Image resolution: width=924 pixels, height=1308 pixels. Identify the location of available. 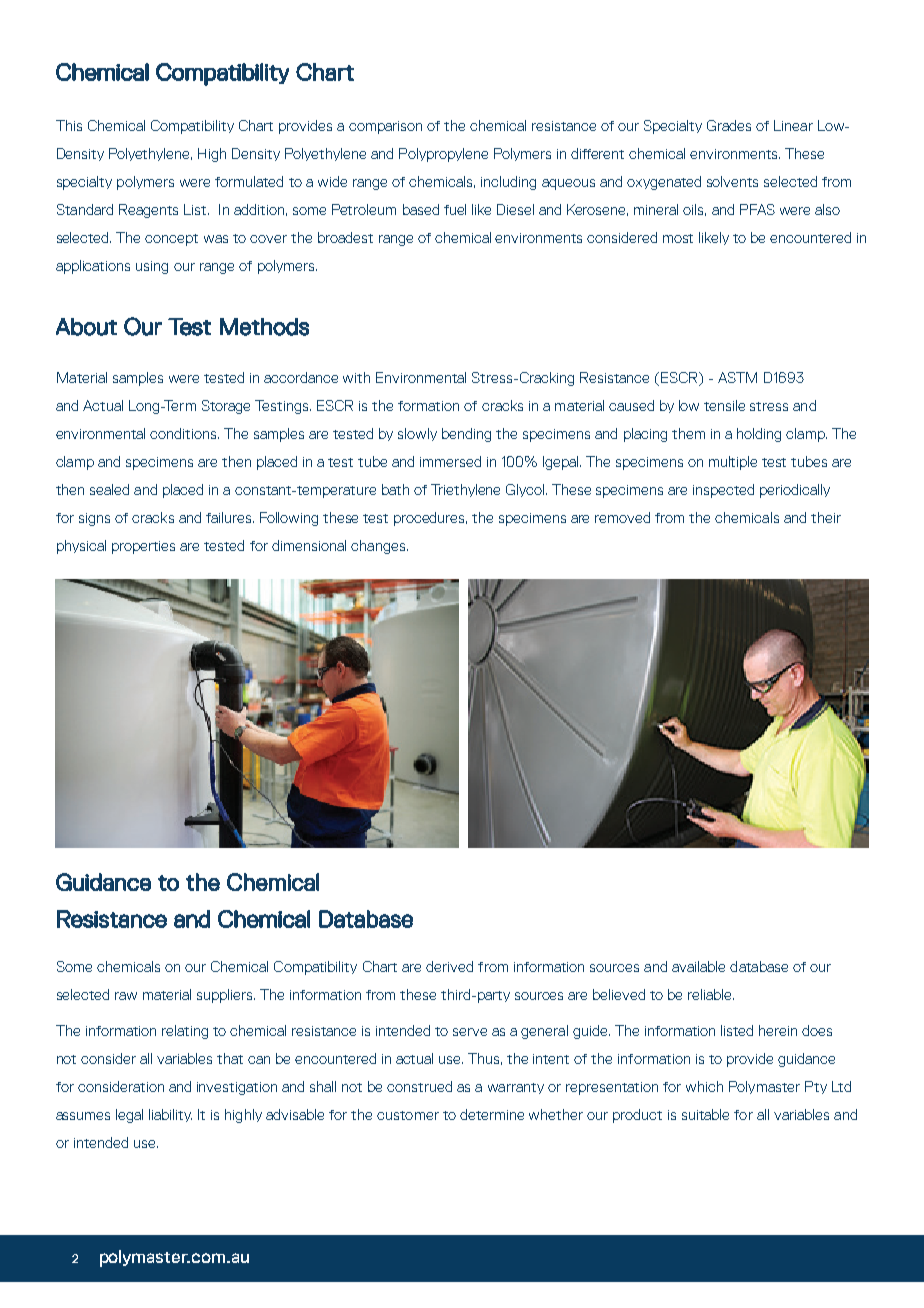
(698, 966).
